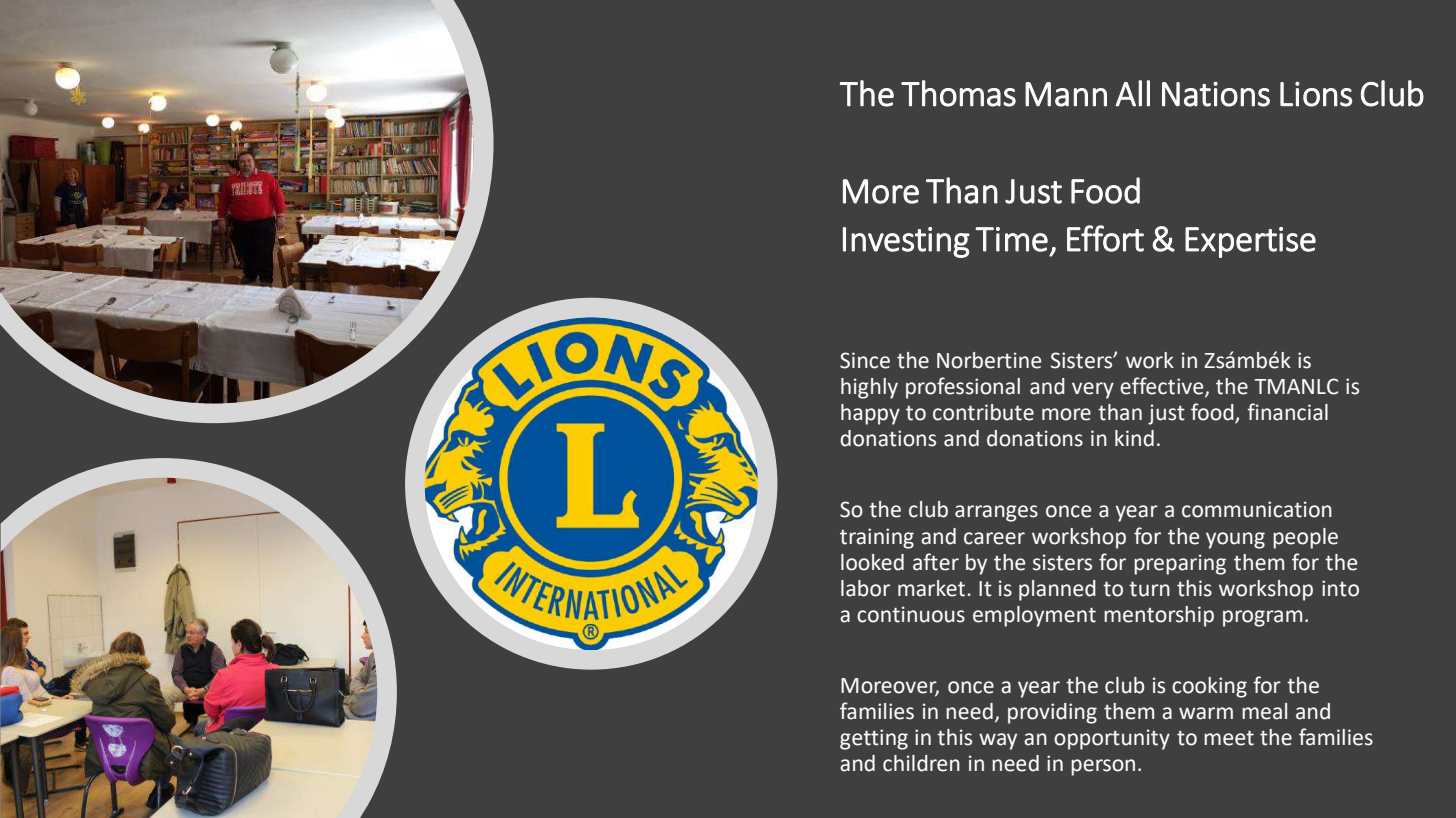 The image size is (1456, 818). I want to click on children, so click(921, 763).
